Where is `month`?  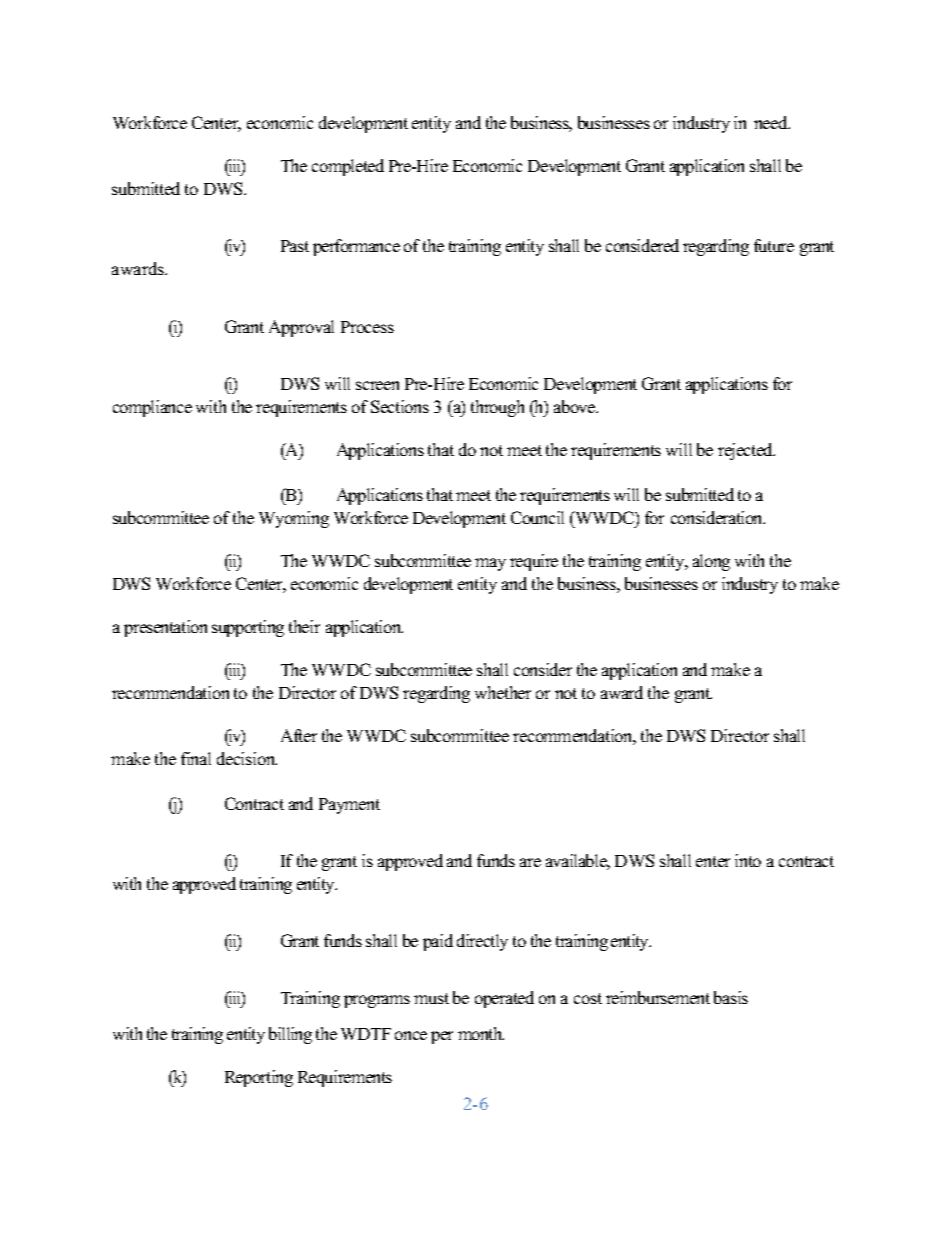
month is located at coordinates (481, 1033).
